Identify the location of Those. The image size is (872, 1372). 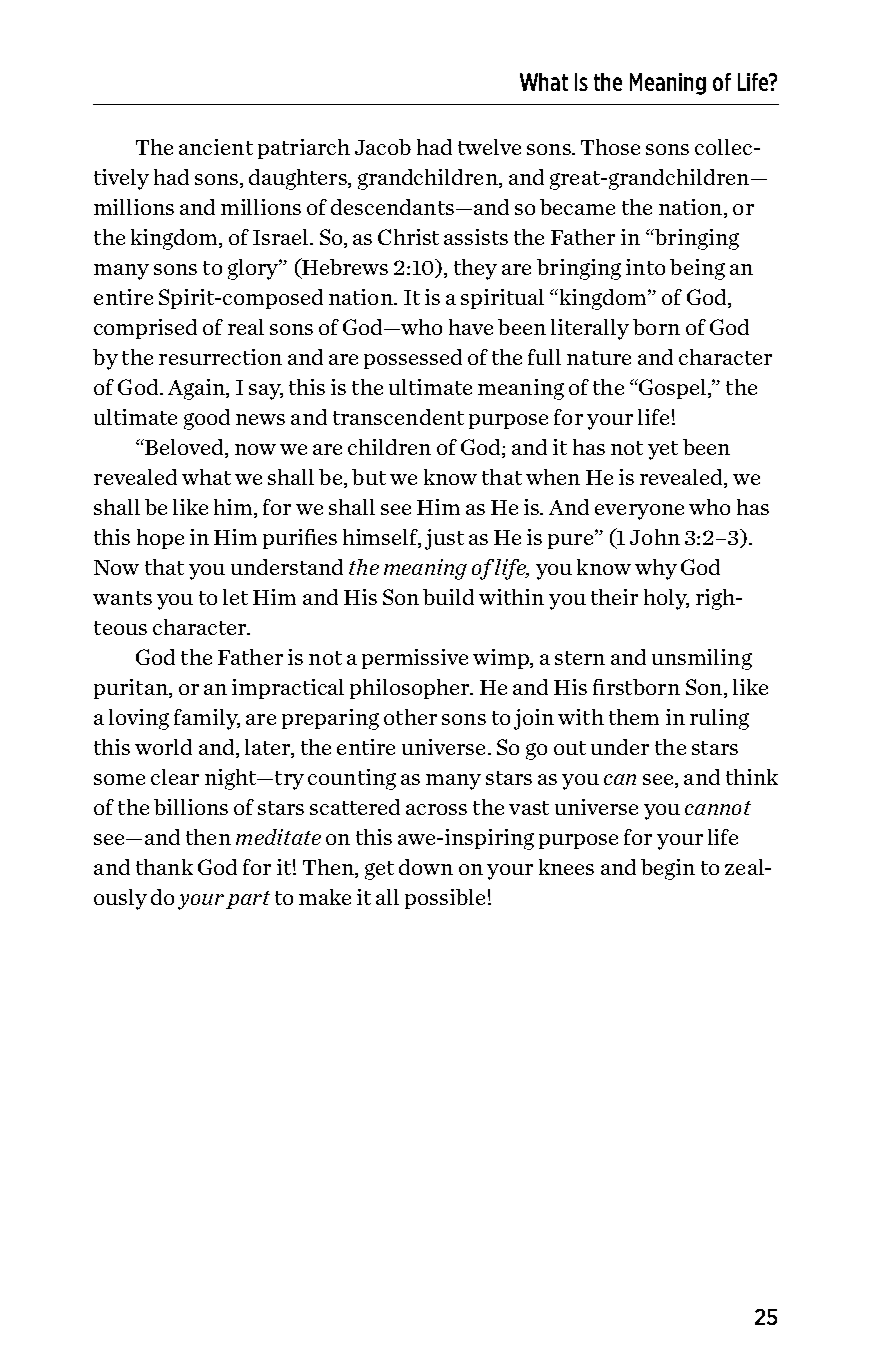
(610, 147).
